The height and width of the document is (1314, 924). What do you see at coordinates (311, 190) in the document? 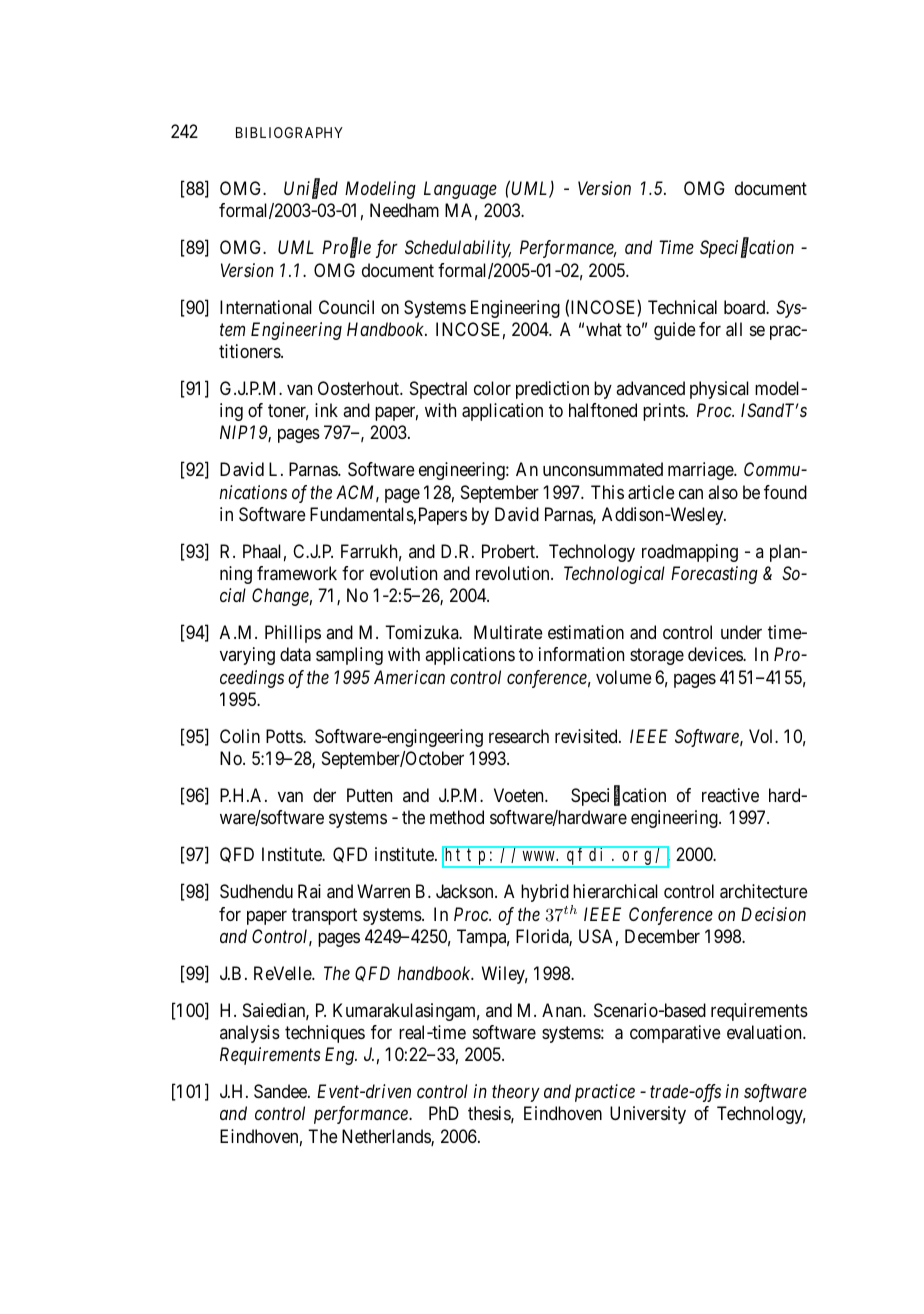
I see `Unified` at bounding box center [311, 190].
